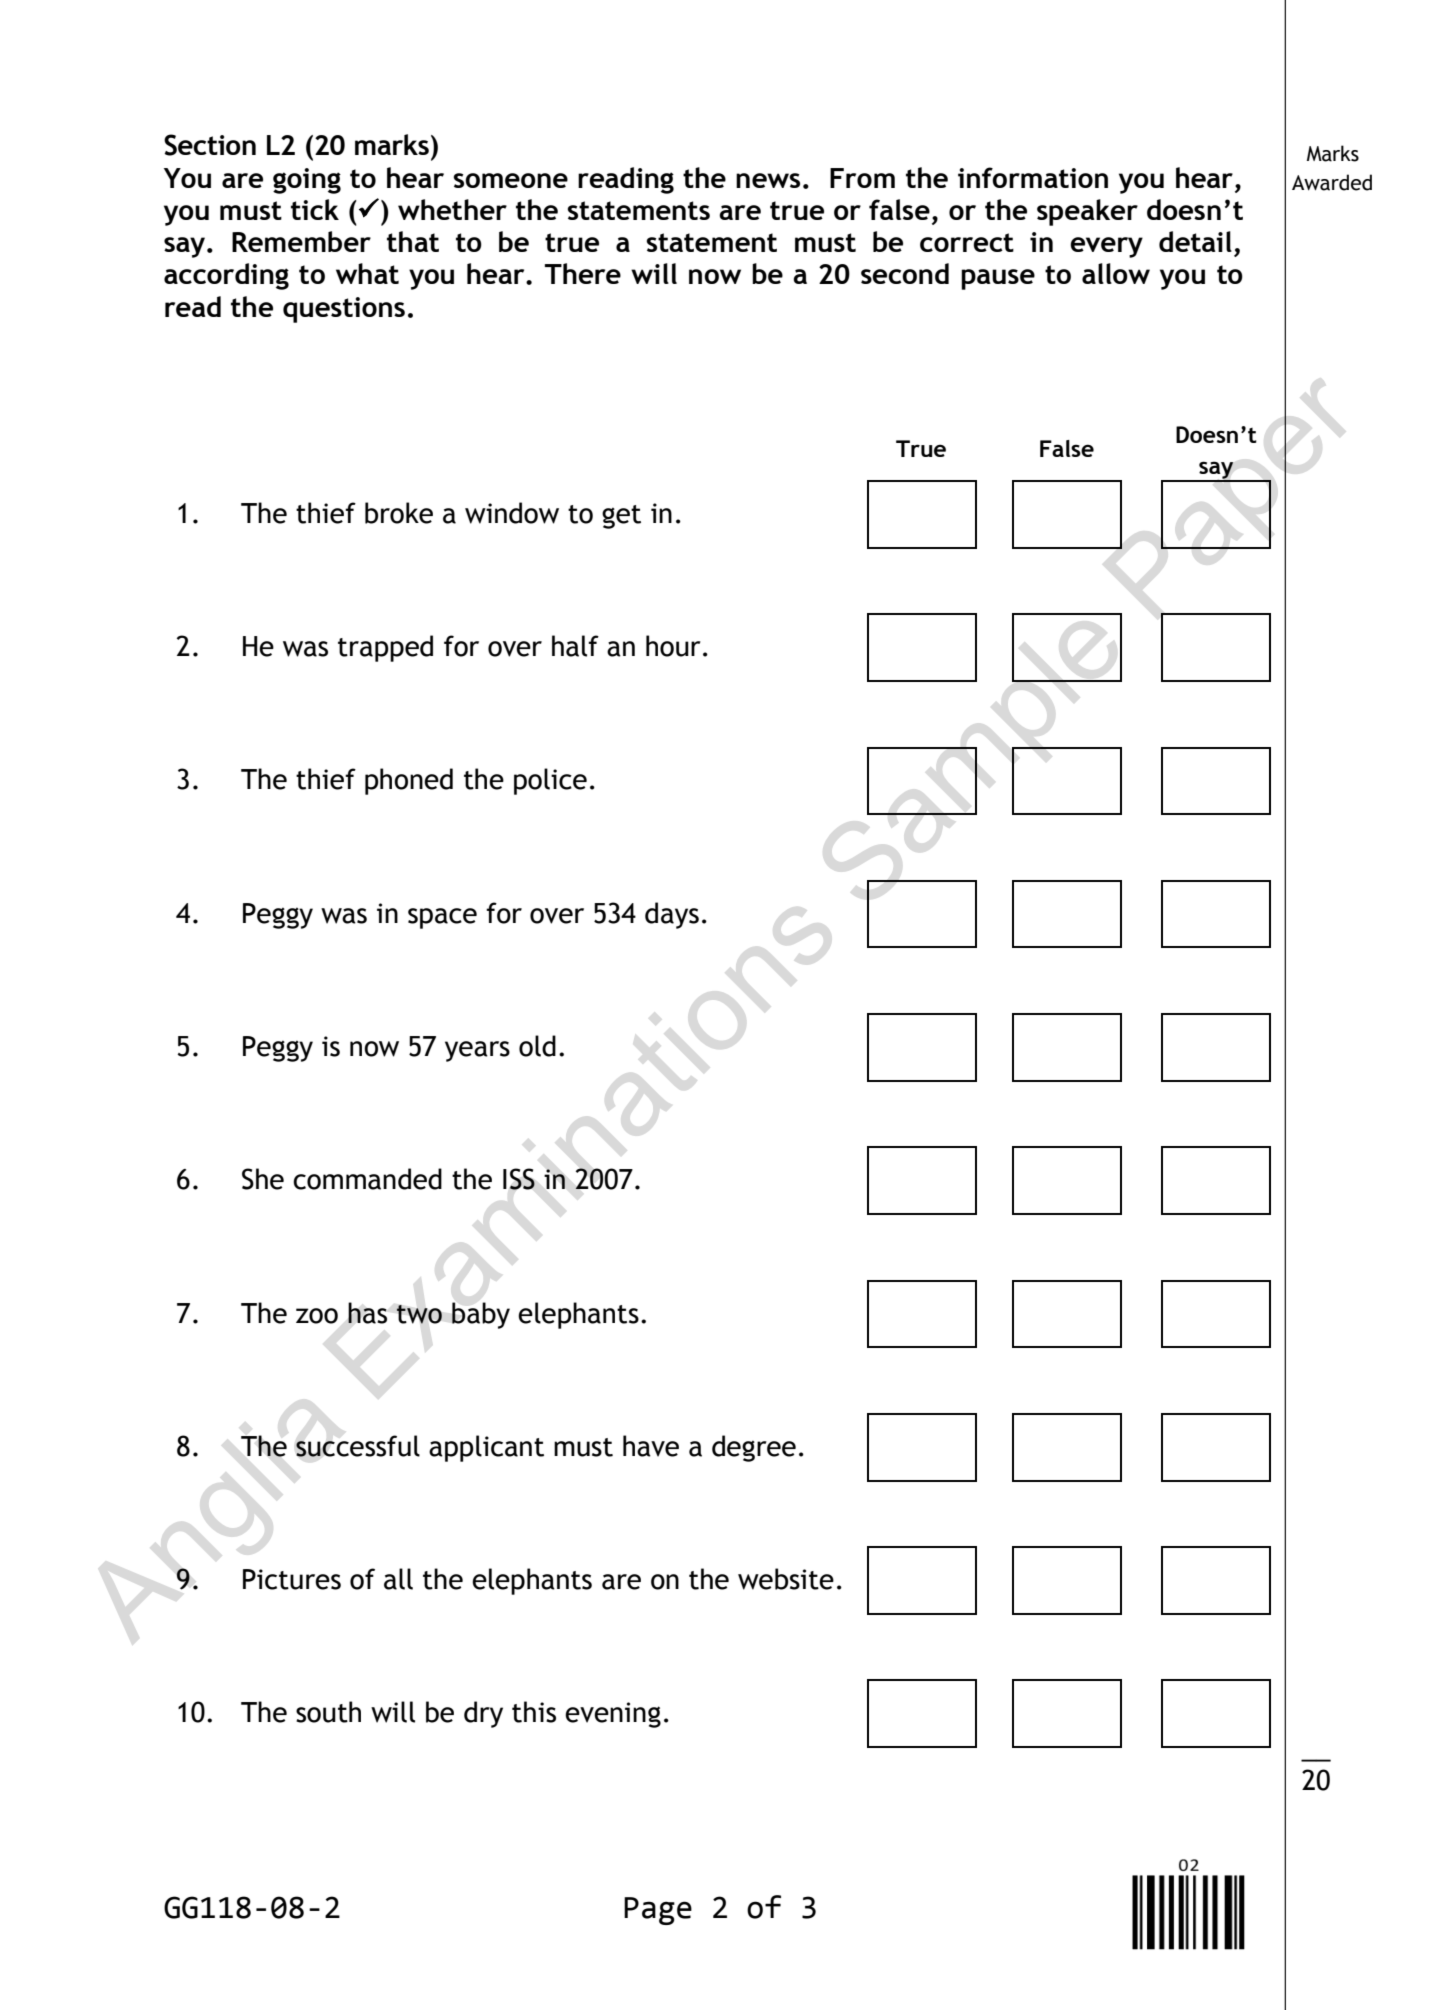 This page has width=1440, height=2010. I want to click on detail, so click(1195, 241).
